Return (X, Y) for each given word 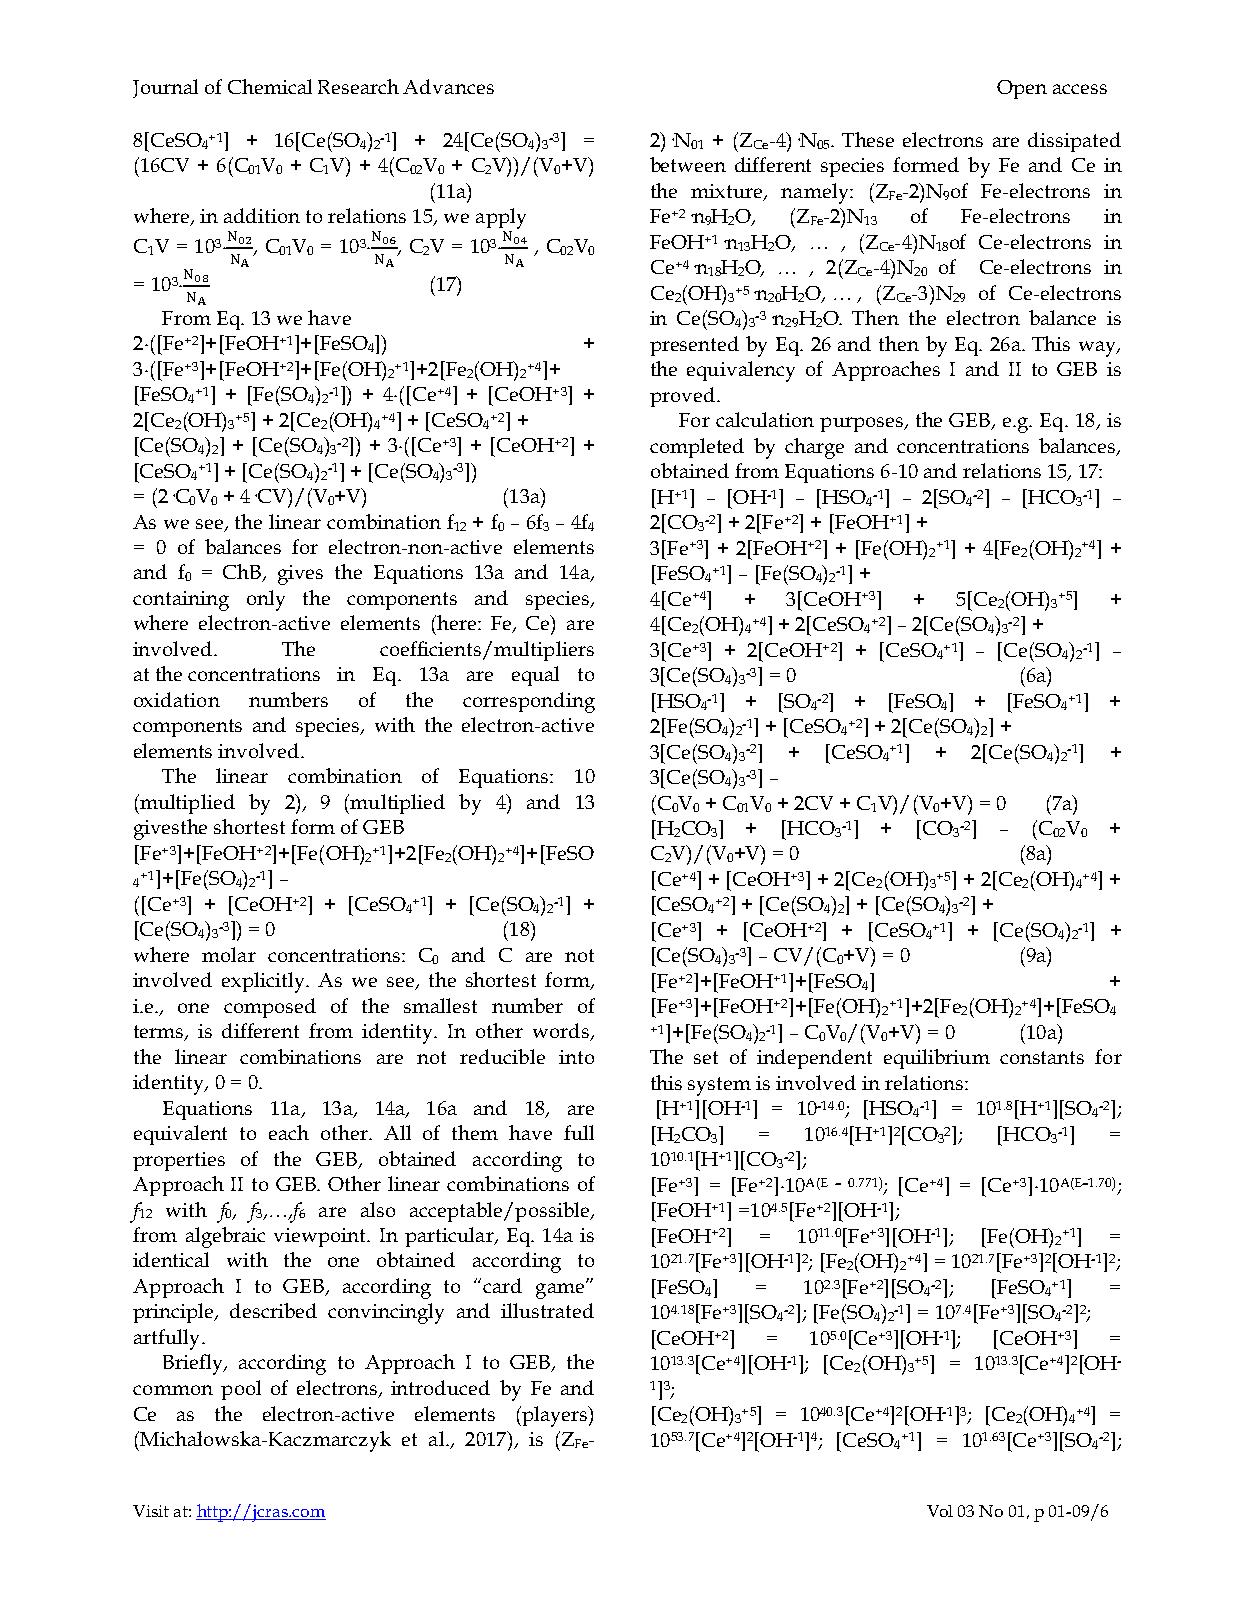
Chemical (270, 86)
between (688, 164)
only (266, 600)
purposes (863, 424)
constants (1042, 1057)
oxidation (177, 699)
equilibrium (937, 1059)
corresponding (529, 702)
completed (697, 448)
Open (1022, 89)
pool (241, 1390)
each (289, 1132)
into (576, 1057)
